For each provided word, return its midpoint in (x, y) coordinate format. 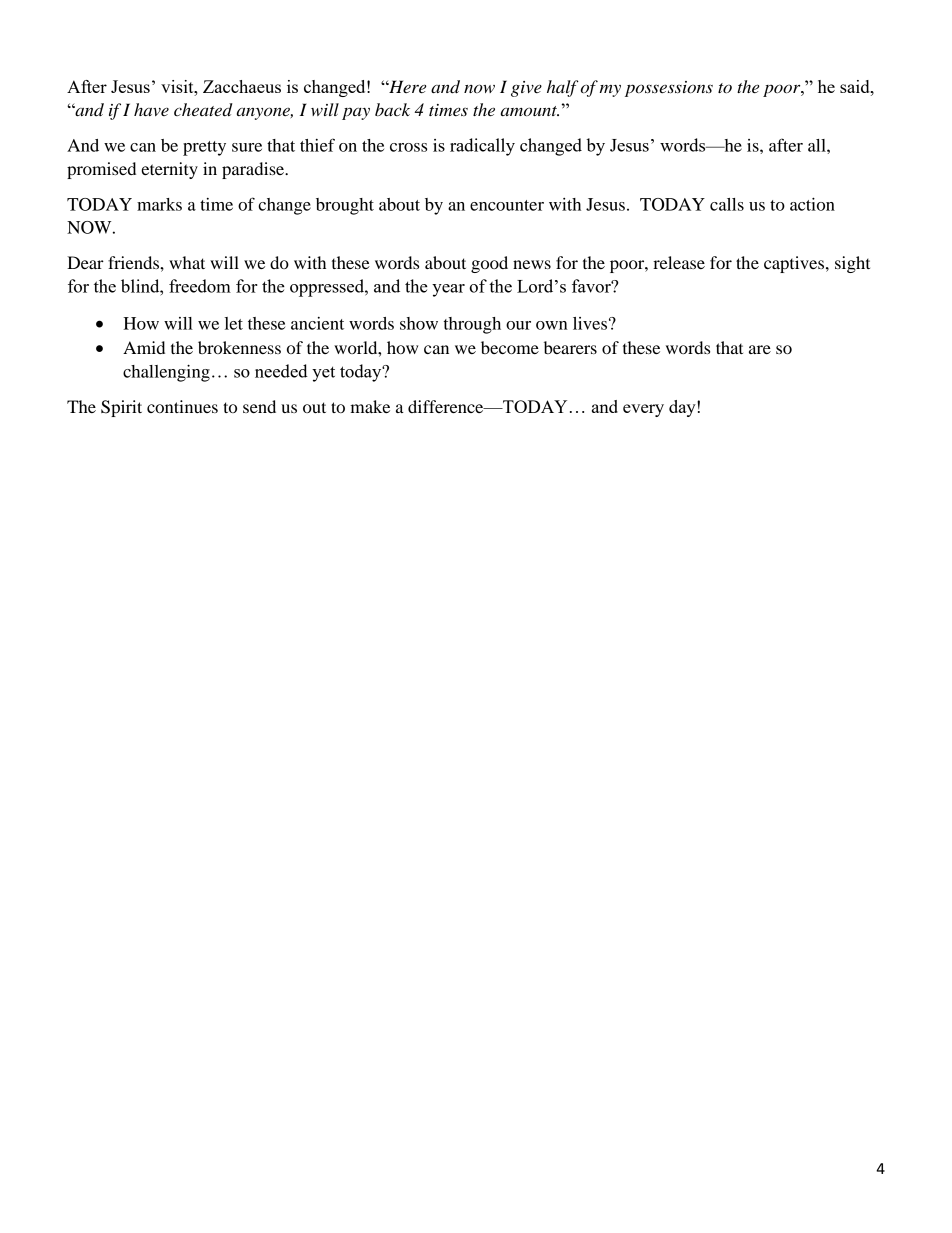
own (552, 325)
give (526, 89)
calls (727, 204)
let (234, 323)
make (370, 406)
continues (182, 406)
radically (482, 147)
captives (795, 264)
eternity (169, 170)
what (187, 262)
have (151, 109)
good (489, 264)
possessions (669, 89)
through (472, 325)
